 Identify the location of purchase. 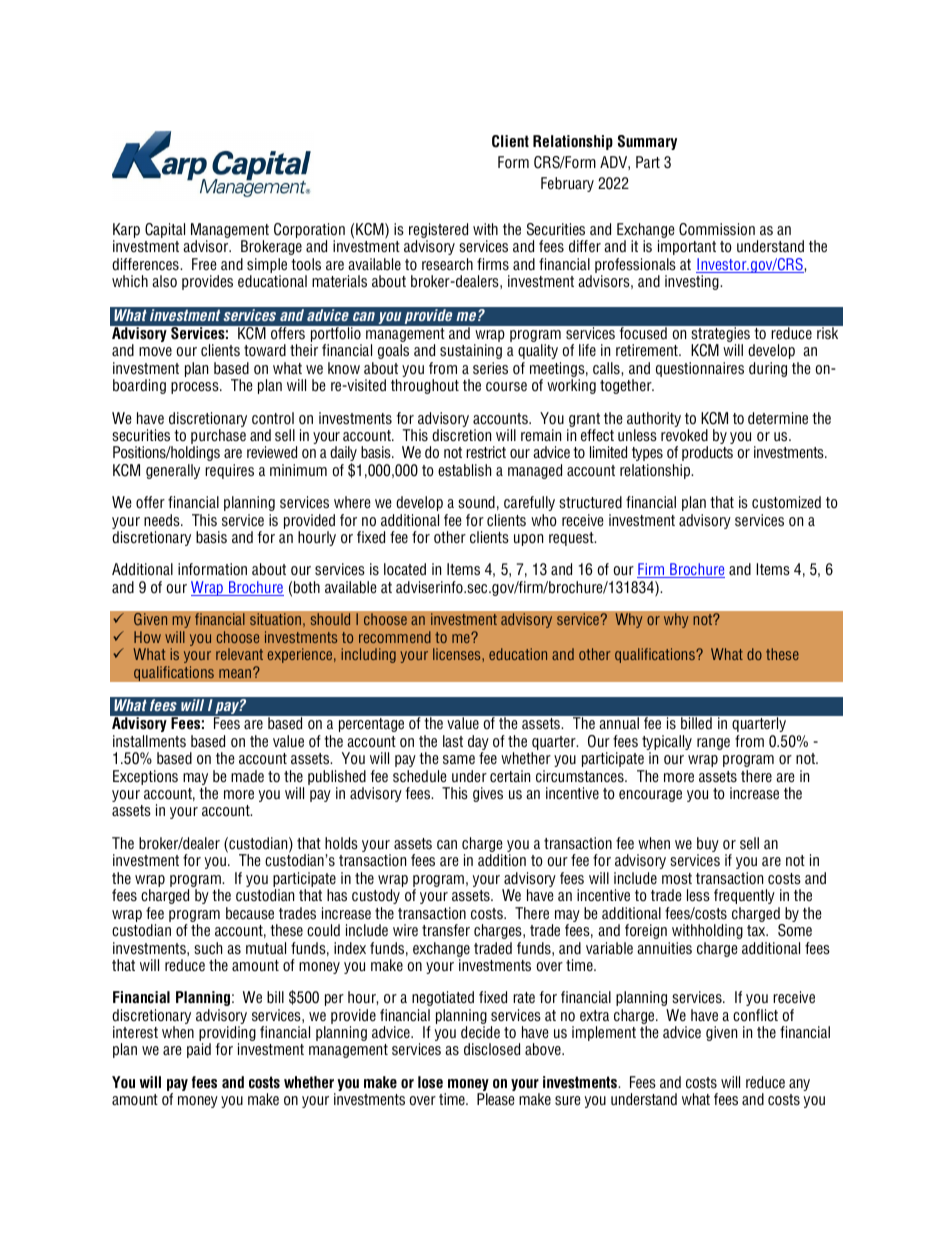
(218, 438).
